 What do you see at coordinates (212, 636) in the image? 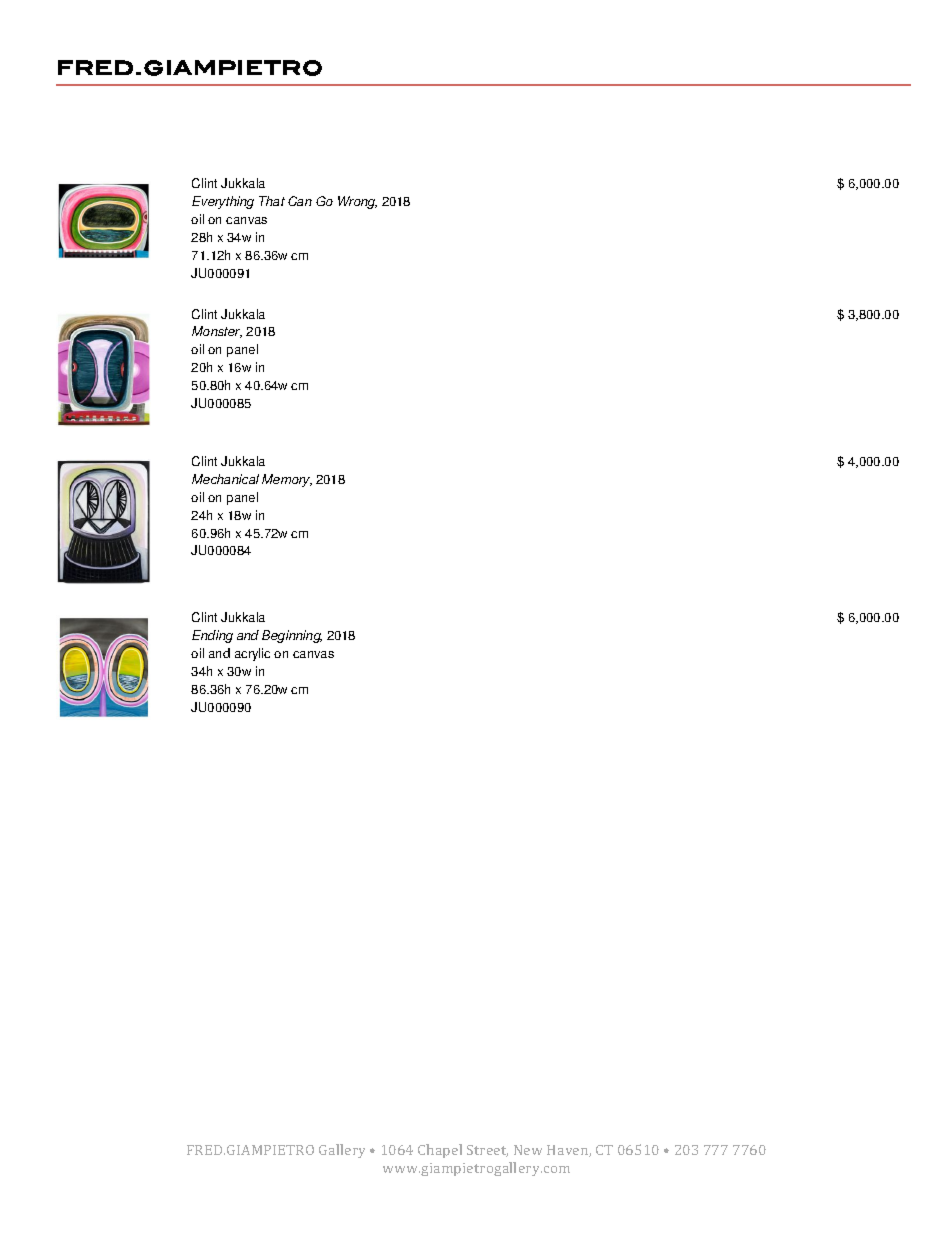
I see `Ending` at bounding box center [212, 636].
